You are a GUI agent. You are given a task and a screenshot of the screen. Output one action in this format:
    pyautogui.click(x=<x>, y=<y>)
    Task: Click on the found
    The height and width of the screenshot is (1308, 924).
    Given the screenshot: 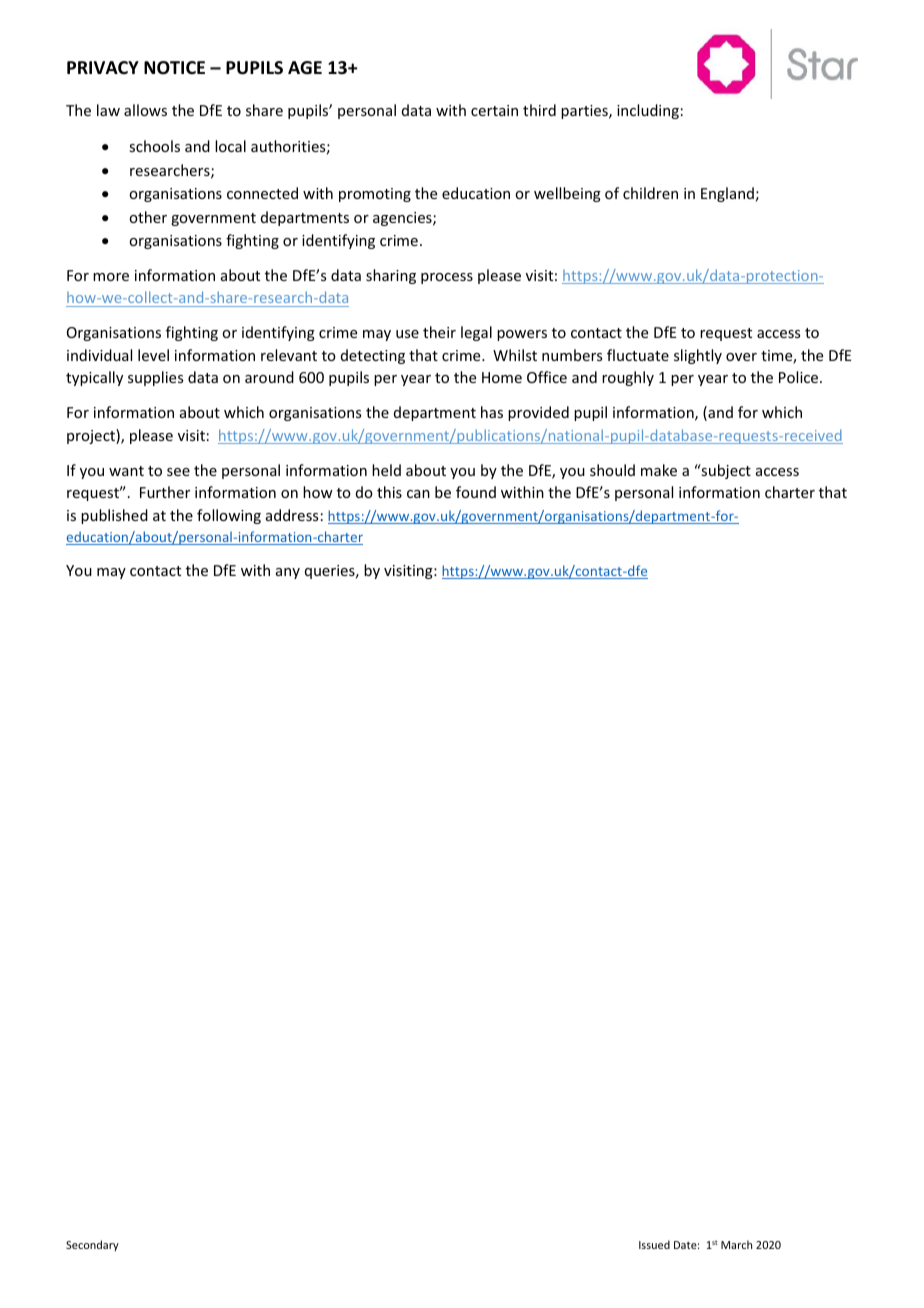 What is the action you would take?
    pyautogui.click(x=476, y=492)
